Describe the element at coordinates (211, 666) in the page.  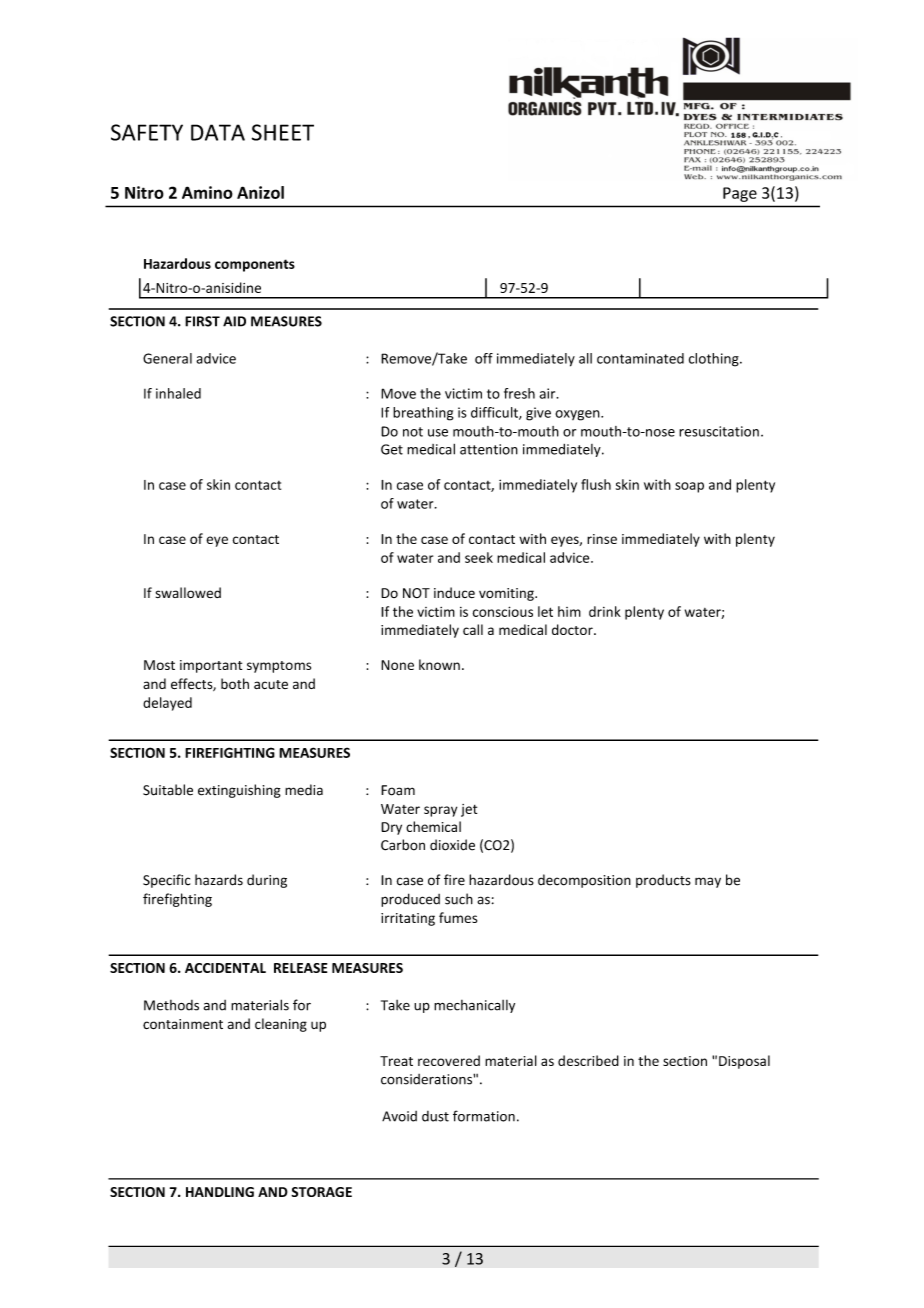
I see `important` at that location.
